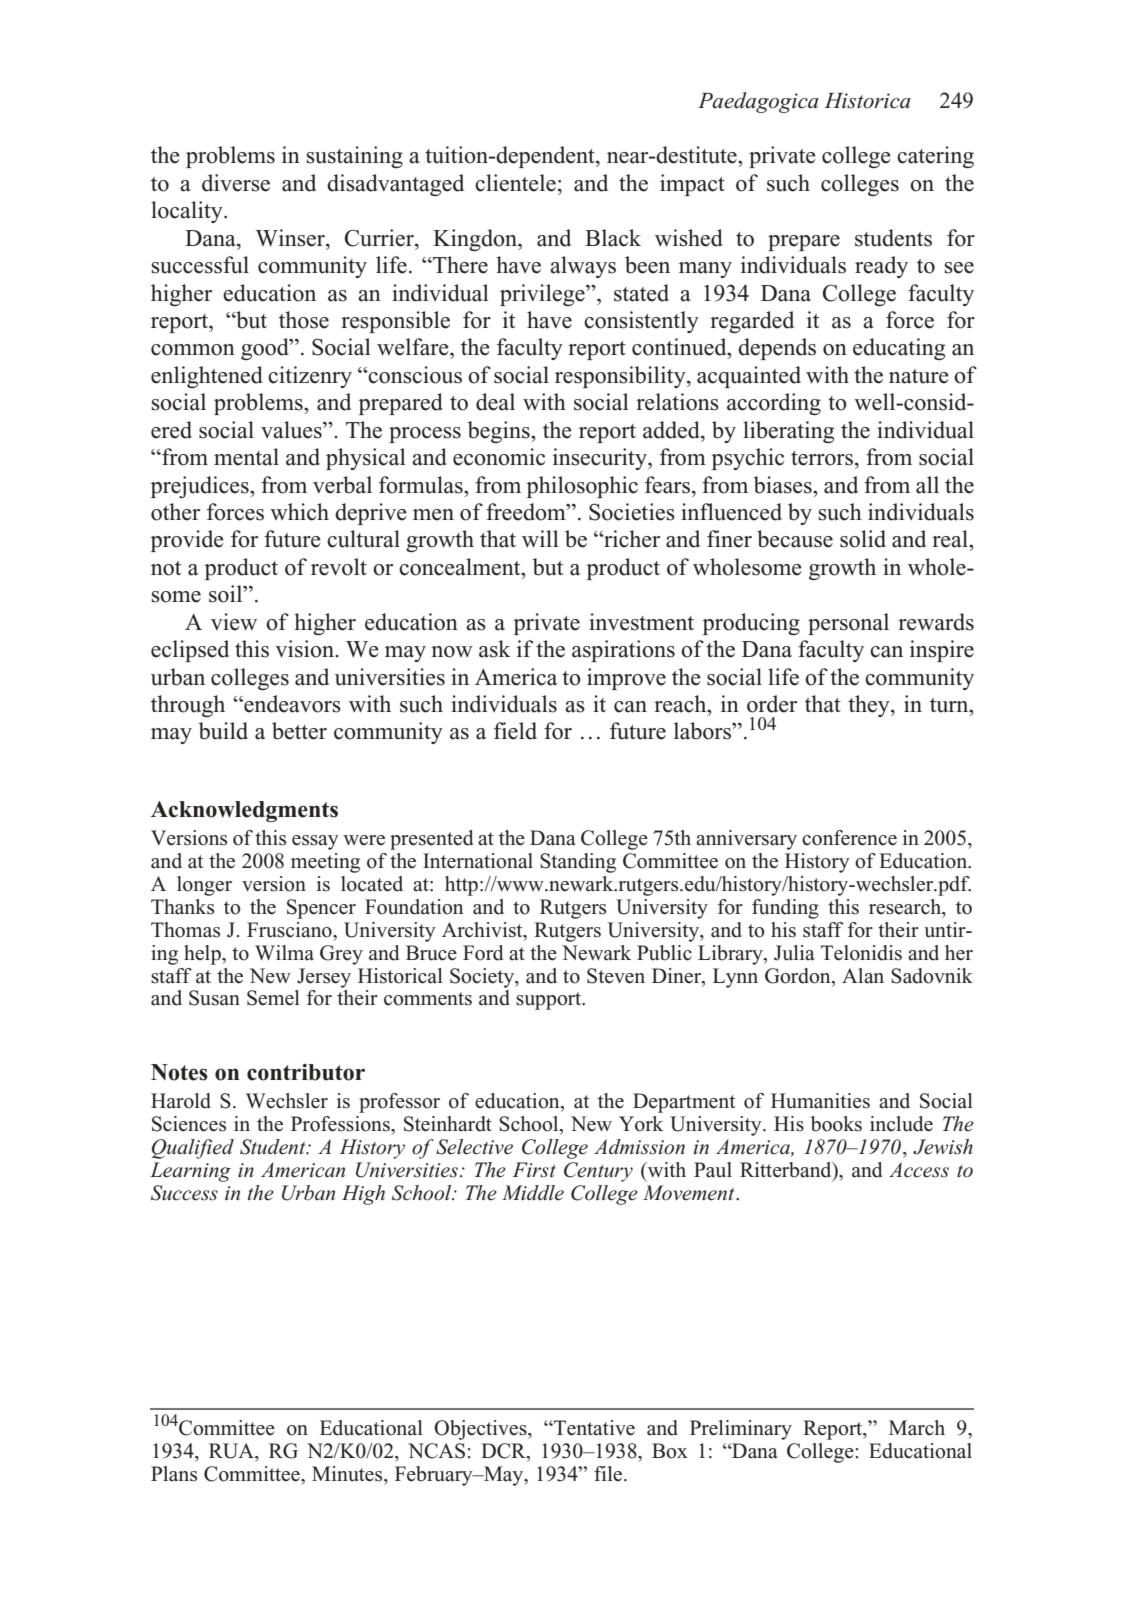 The width and height of the screenshot is (1127, 1607). Describe the element at coordinates (626, 679) in the screenshot. I see `improve` at that location.
